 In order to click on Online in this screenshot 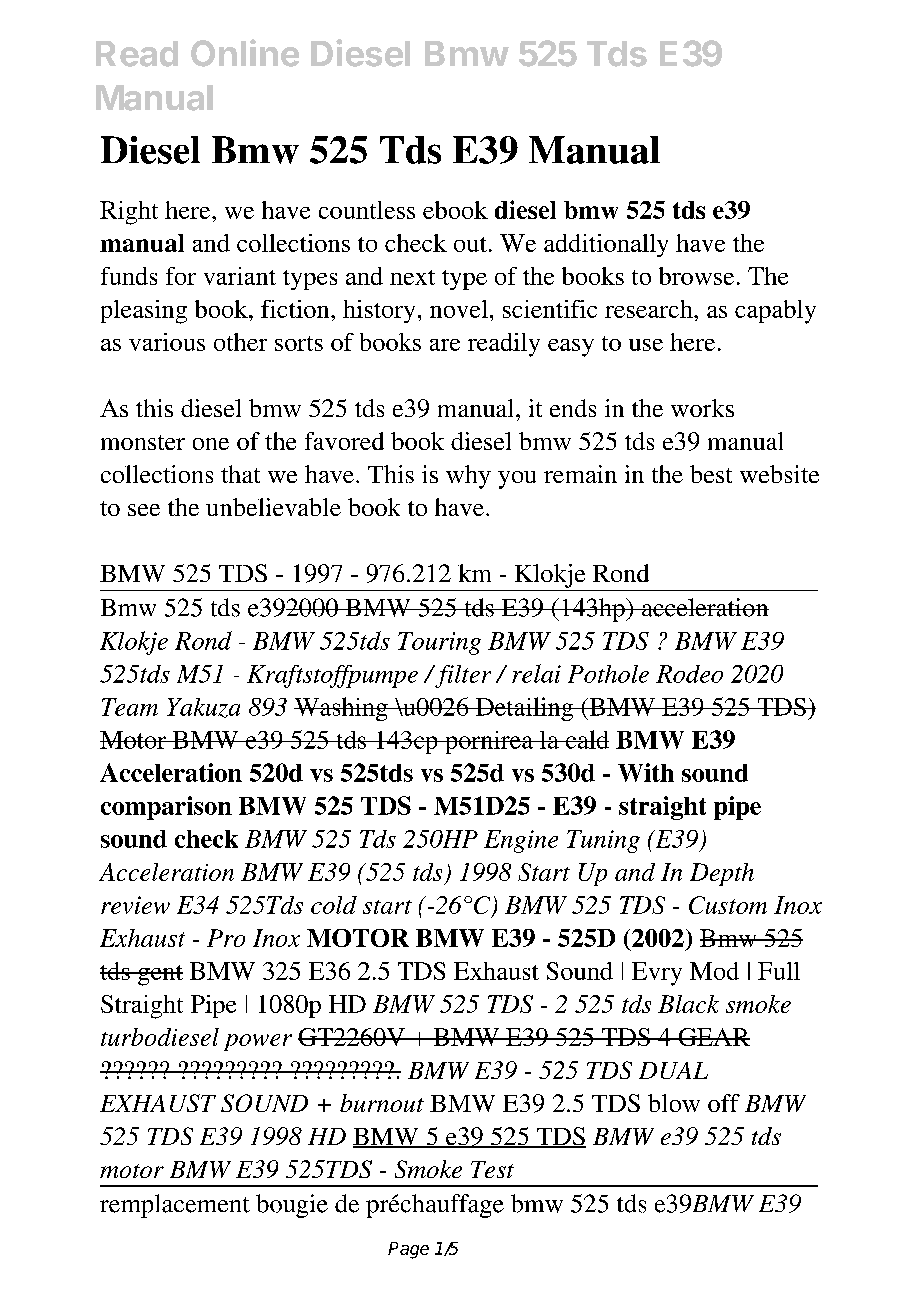, I will do `click(245, 53)`.
